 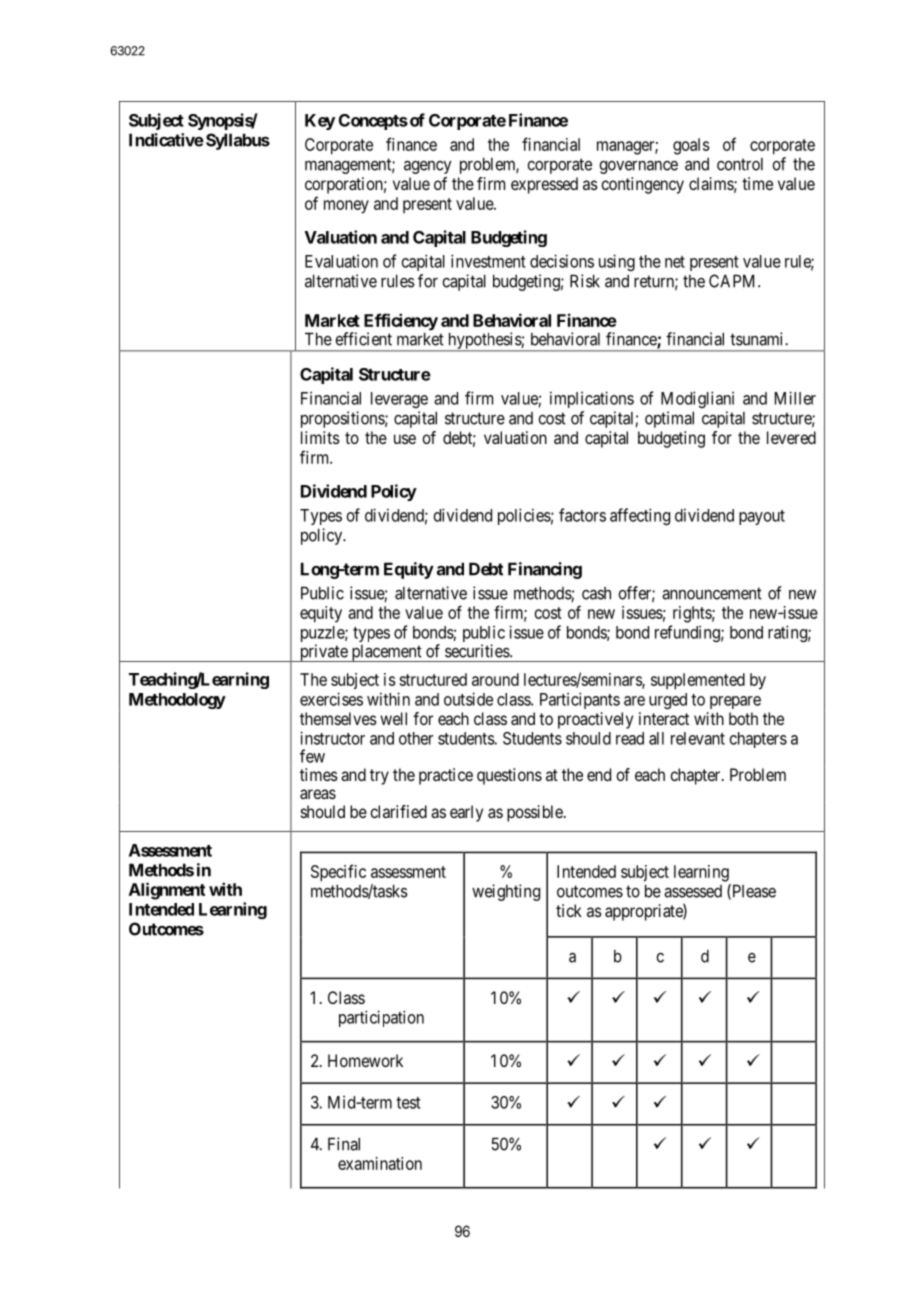 I want to click on test, so click(x=408, y=1103).
